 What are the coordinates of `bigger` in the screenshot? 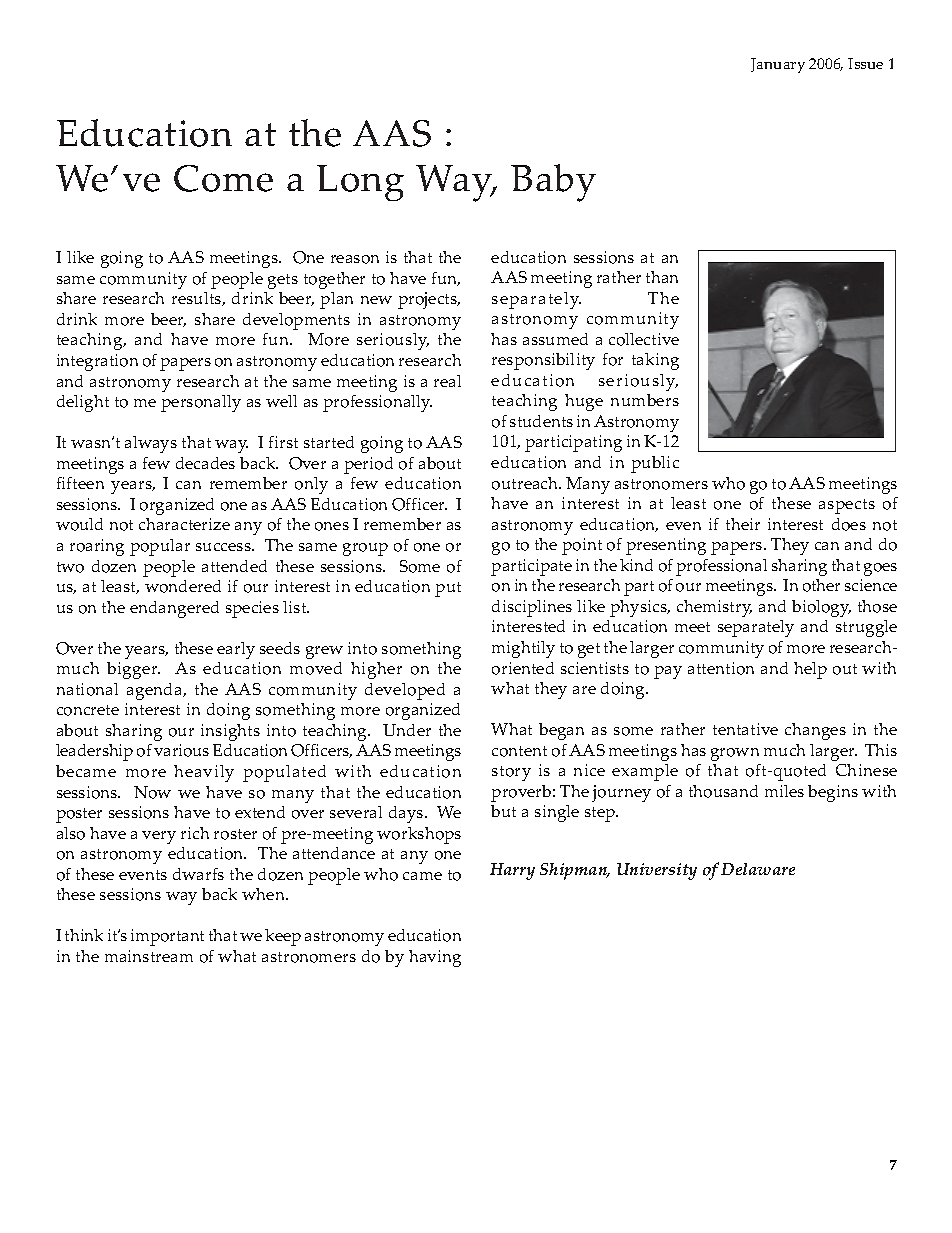 It's located at (133, 670).
